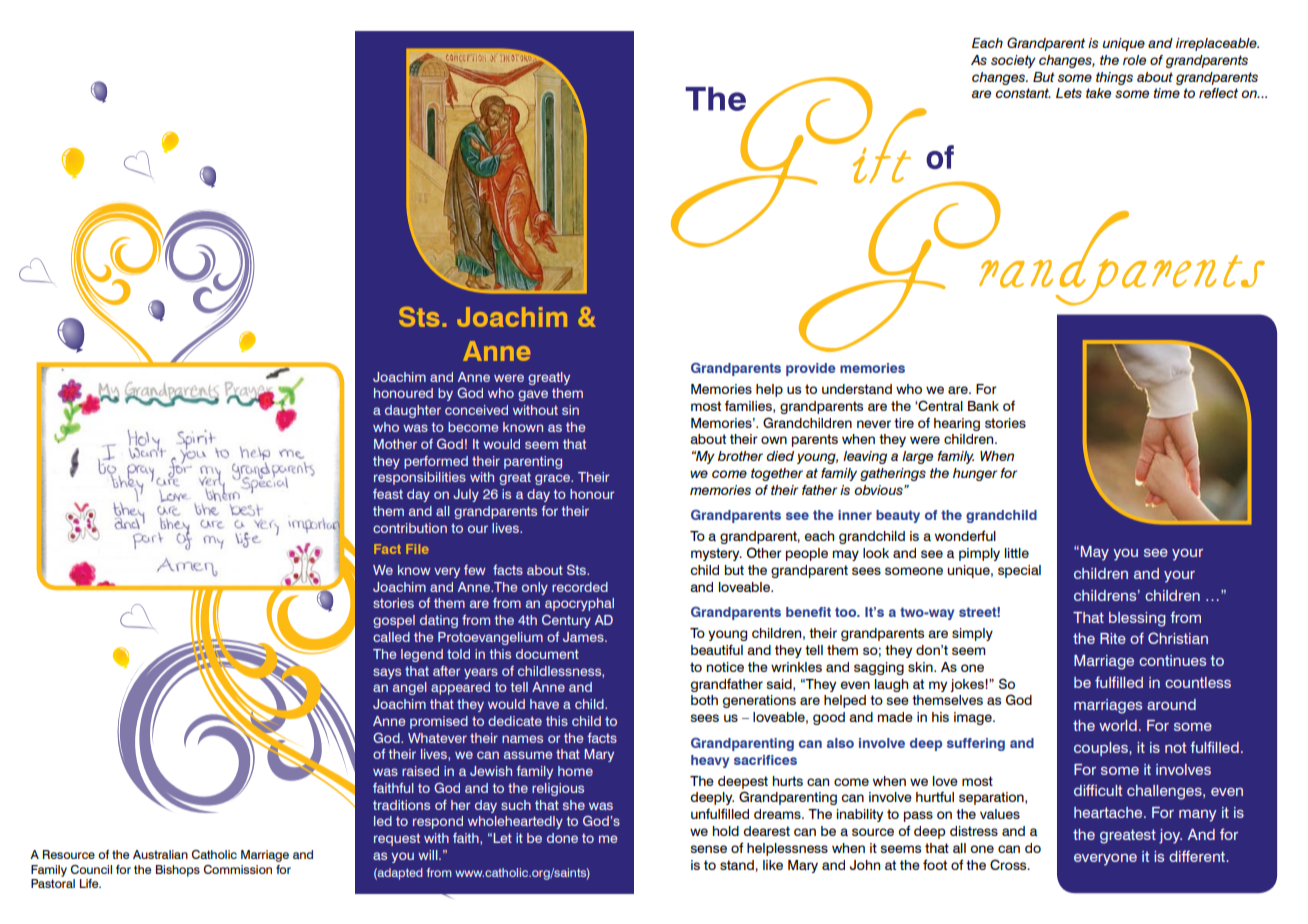 The image size is (1308, 924). What do you see at coordinates (394, 621) in the page?
I see `gospel` at bounding box center [394, 621].
